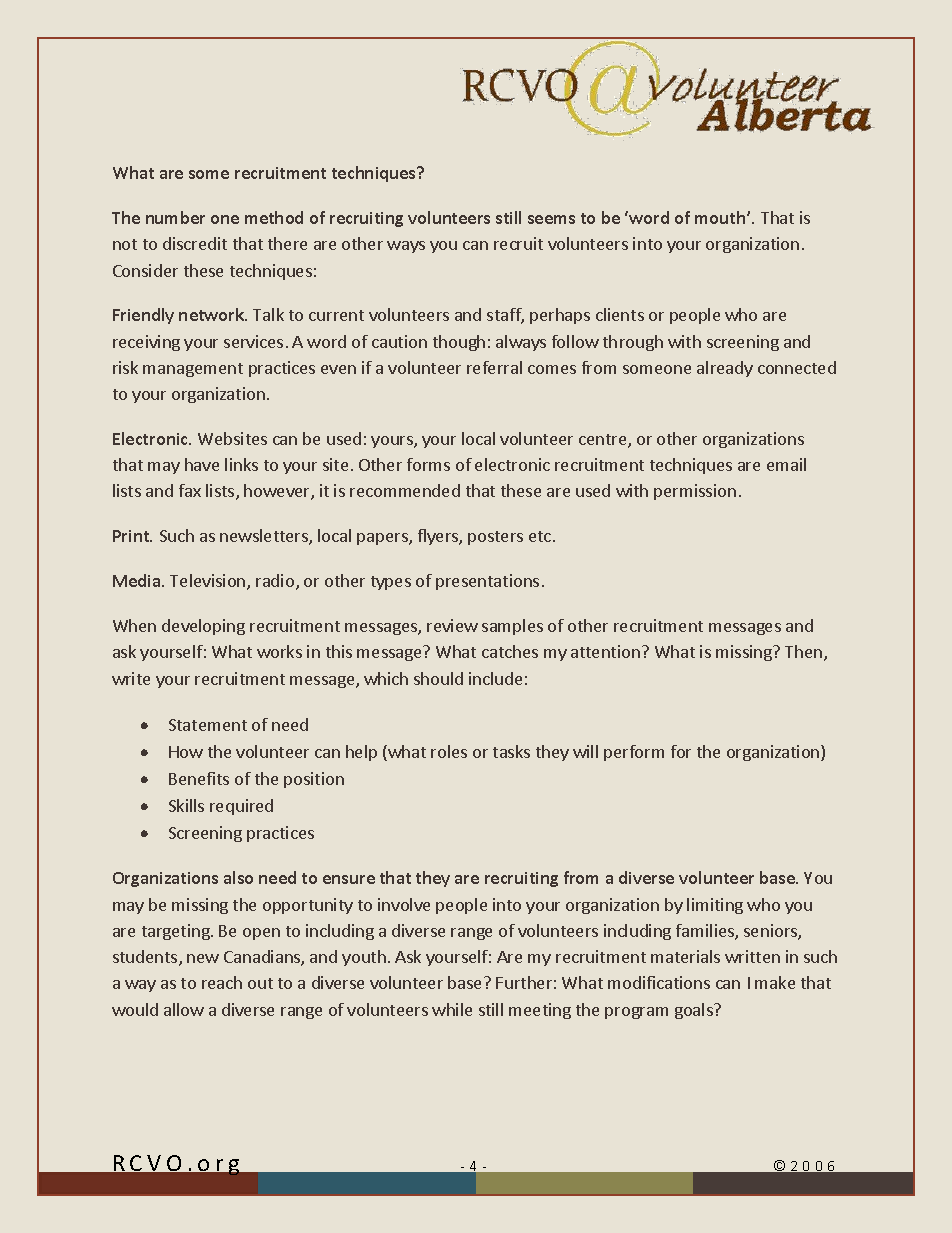 The height and width of the page is (1233, 952). What do you see at coordinates (203, 627) in the page?
I see `developing` at bounding box center [203, 627].
